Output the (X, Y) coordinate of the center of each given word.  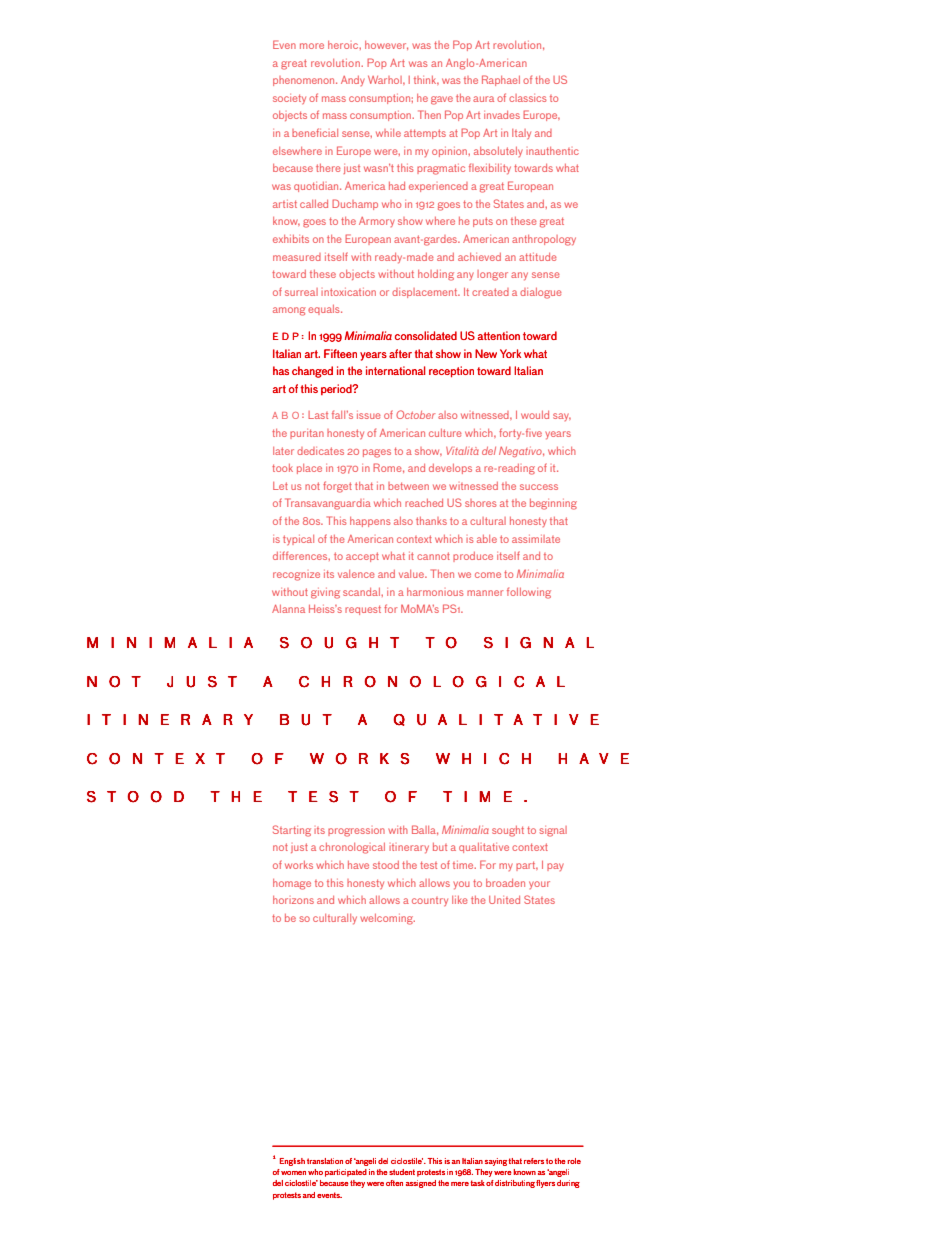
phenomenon (305, 81)
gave (442, 100)
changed (312, 372)
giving (325, 593)
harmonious (435, 592)
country (430, 901)
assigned (421, 1184)
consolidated (426, 335)
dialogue (541, 293)
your (539, 885)
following (529, 593)
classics (528, 98)
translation (325, 1161)
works (299, 865)
